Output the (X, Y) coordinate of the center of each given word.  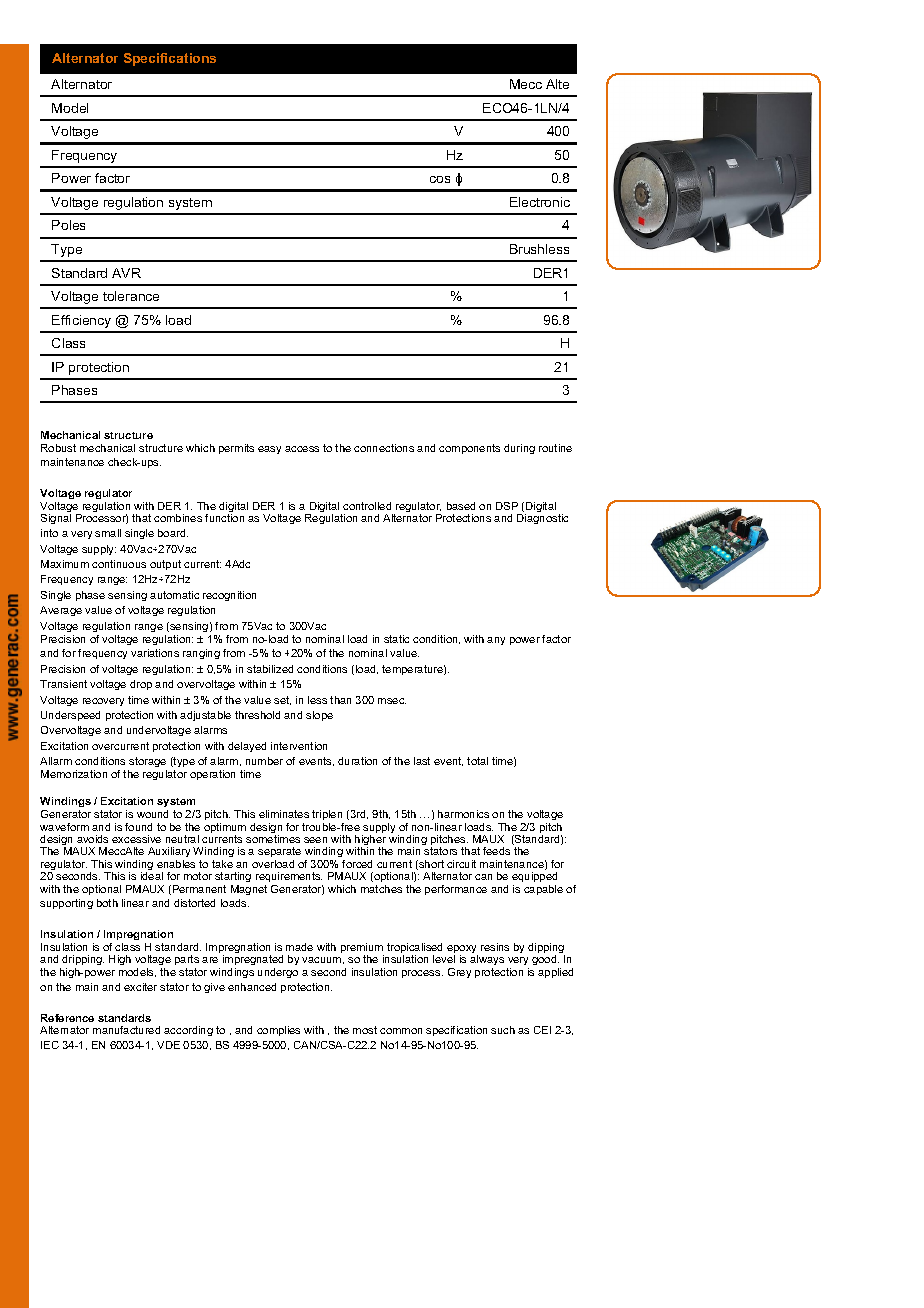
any (496, 641)
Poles (68, 225)
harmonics (463, 814)
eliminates (284, 814)
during (519, 449)
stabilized (270, 669)
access (302, 449)
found (138, 827)
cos (440, 179)
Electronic (540, 202)
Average (61, 611)
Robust (58, 448)
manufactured (126, 1030)
